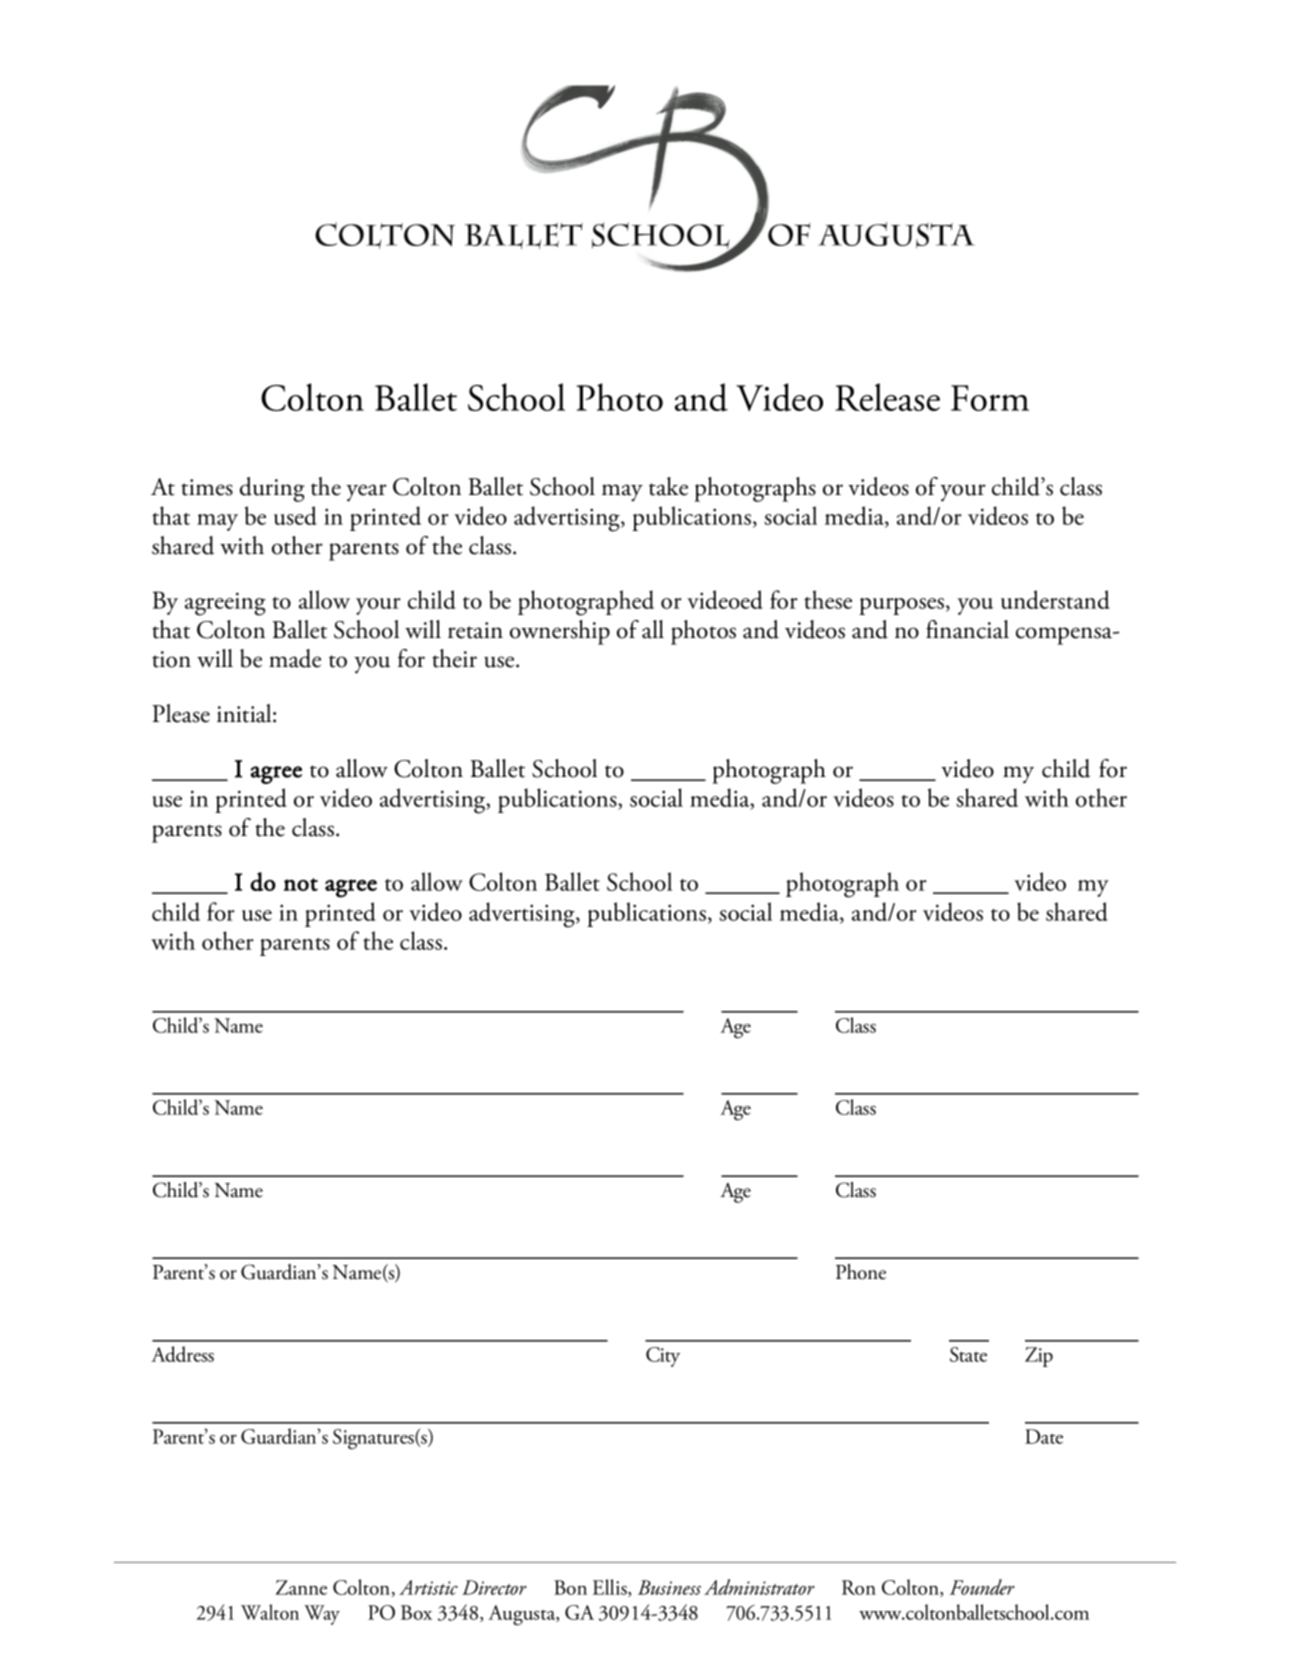  Describe the element at coordinates (272, 489) in the screenshot. I see `during` at that location.
